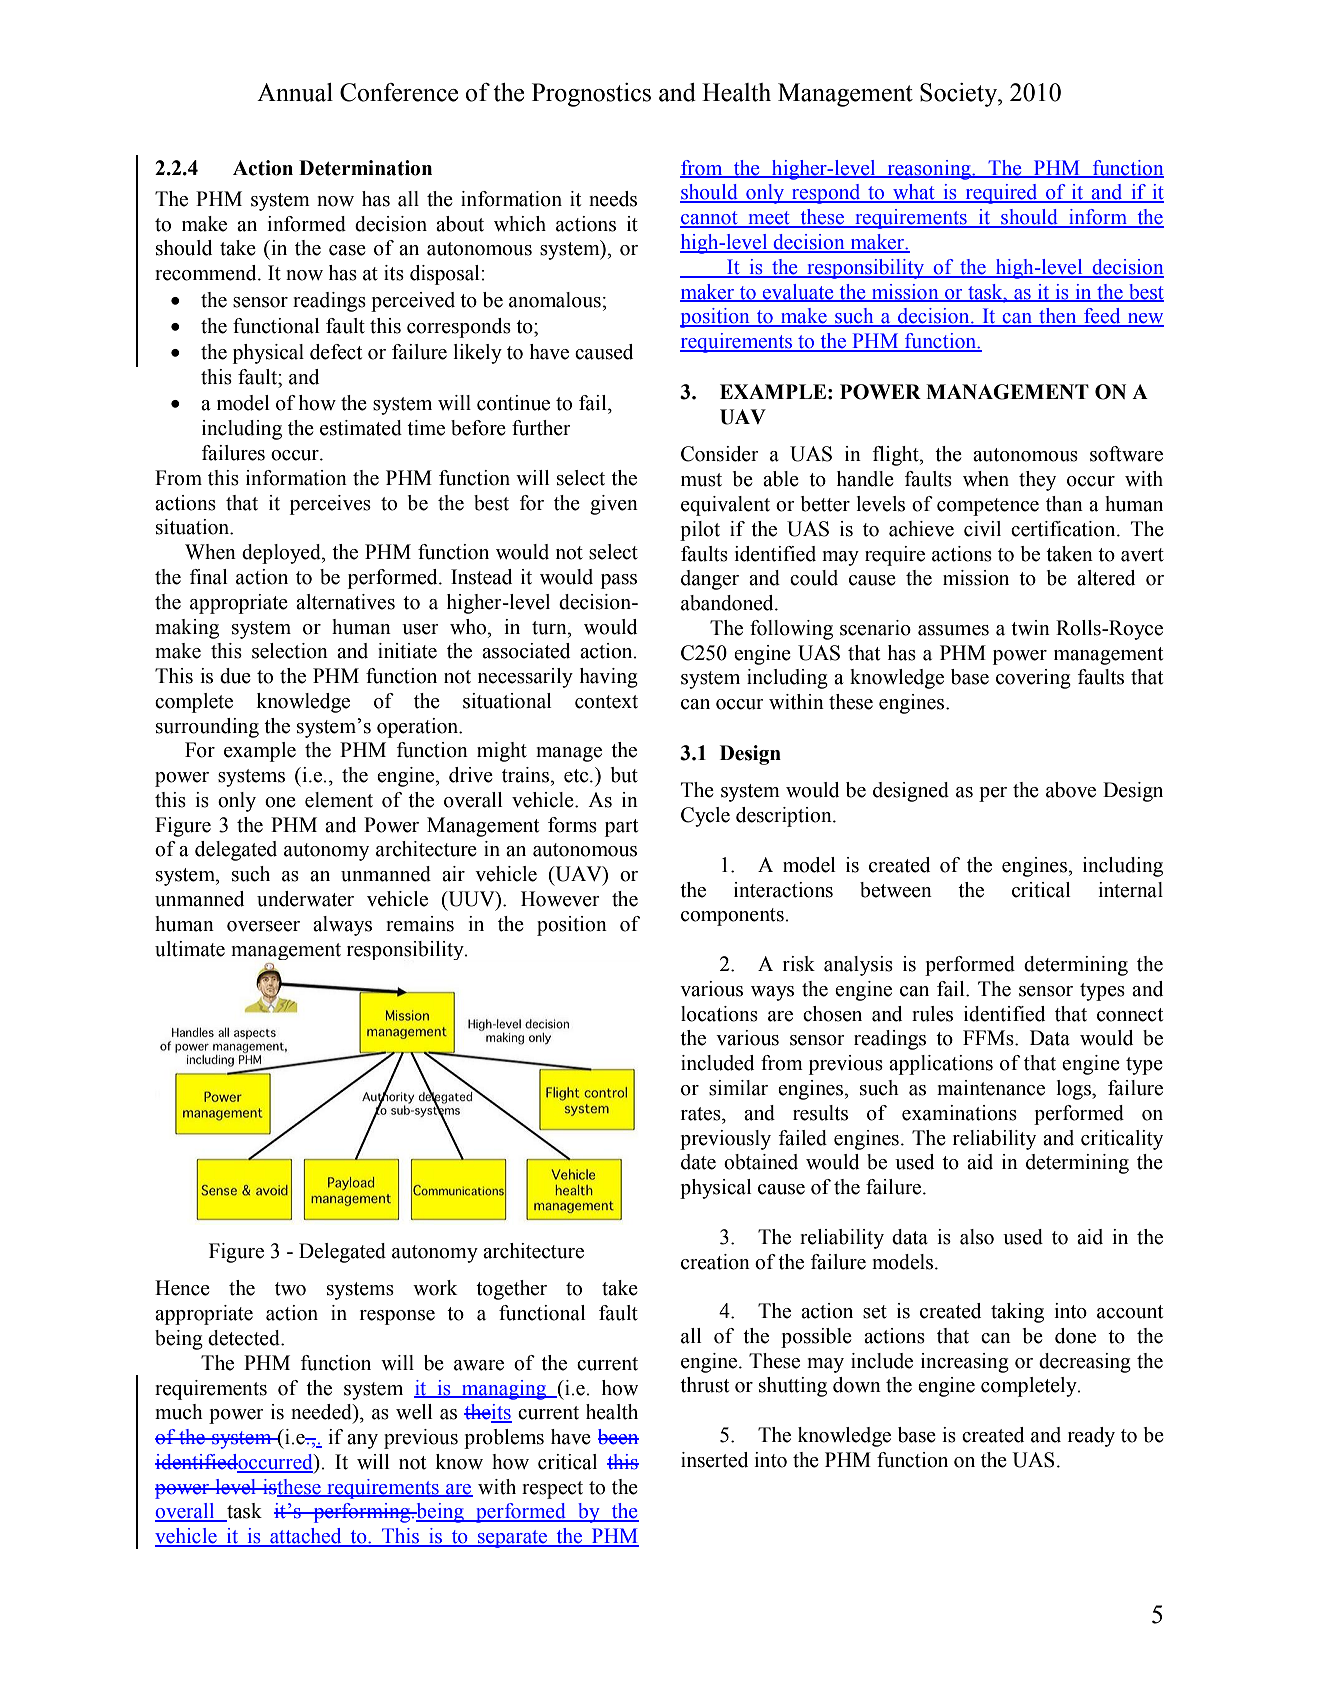  Describe the element at coordinates (591, 95) in the screenshot. I see `Prognostics` at that location.
